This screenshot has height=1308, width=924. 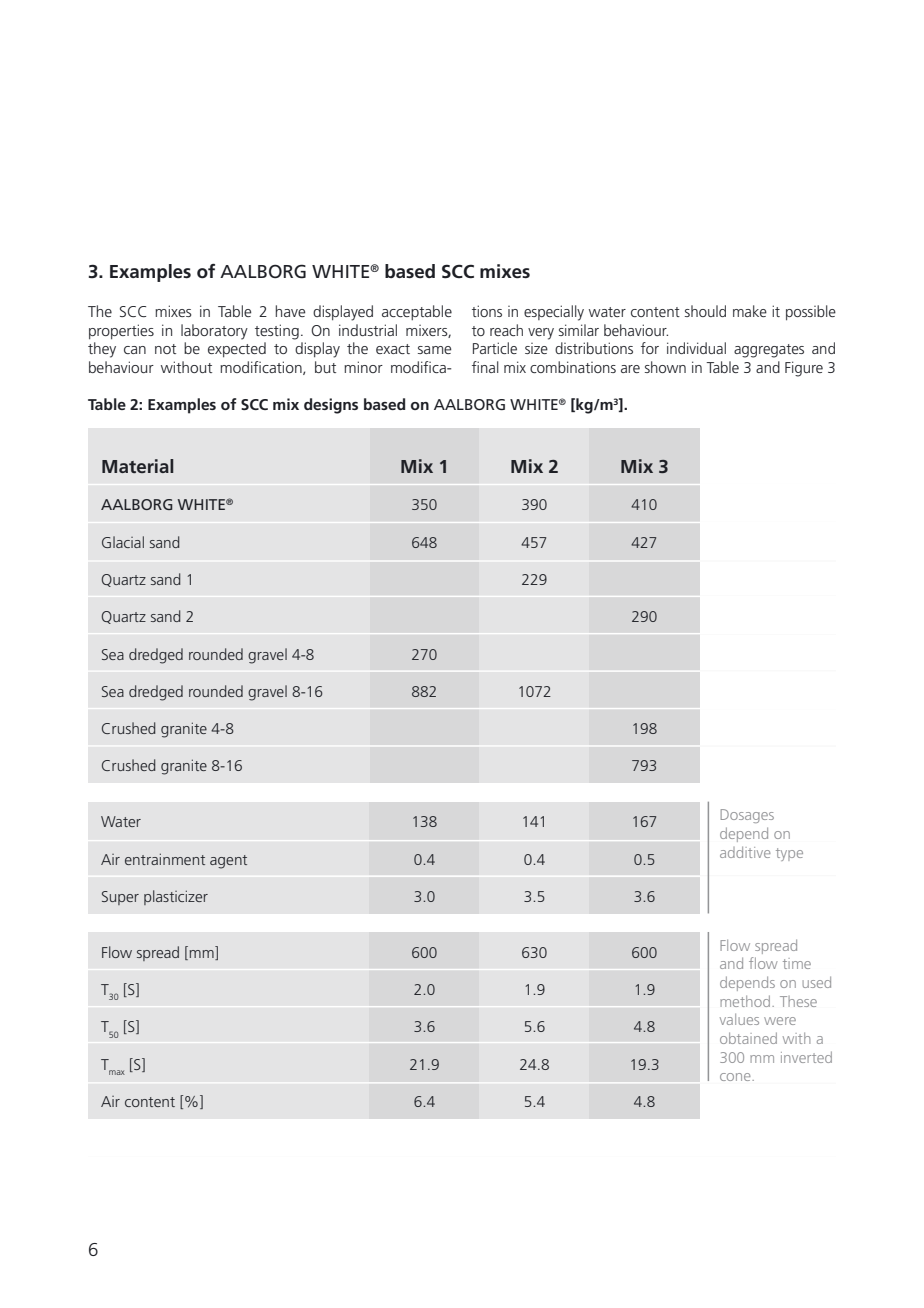 What do you see at coordinates (165, 859) in the screenshot?
I see `entrainment` at bounding box center [165, 859].
